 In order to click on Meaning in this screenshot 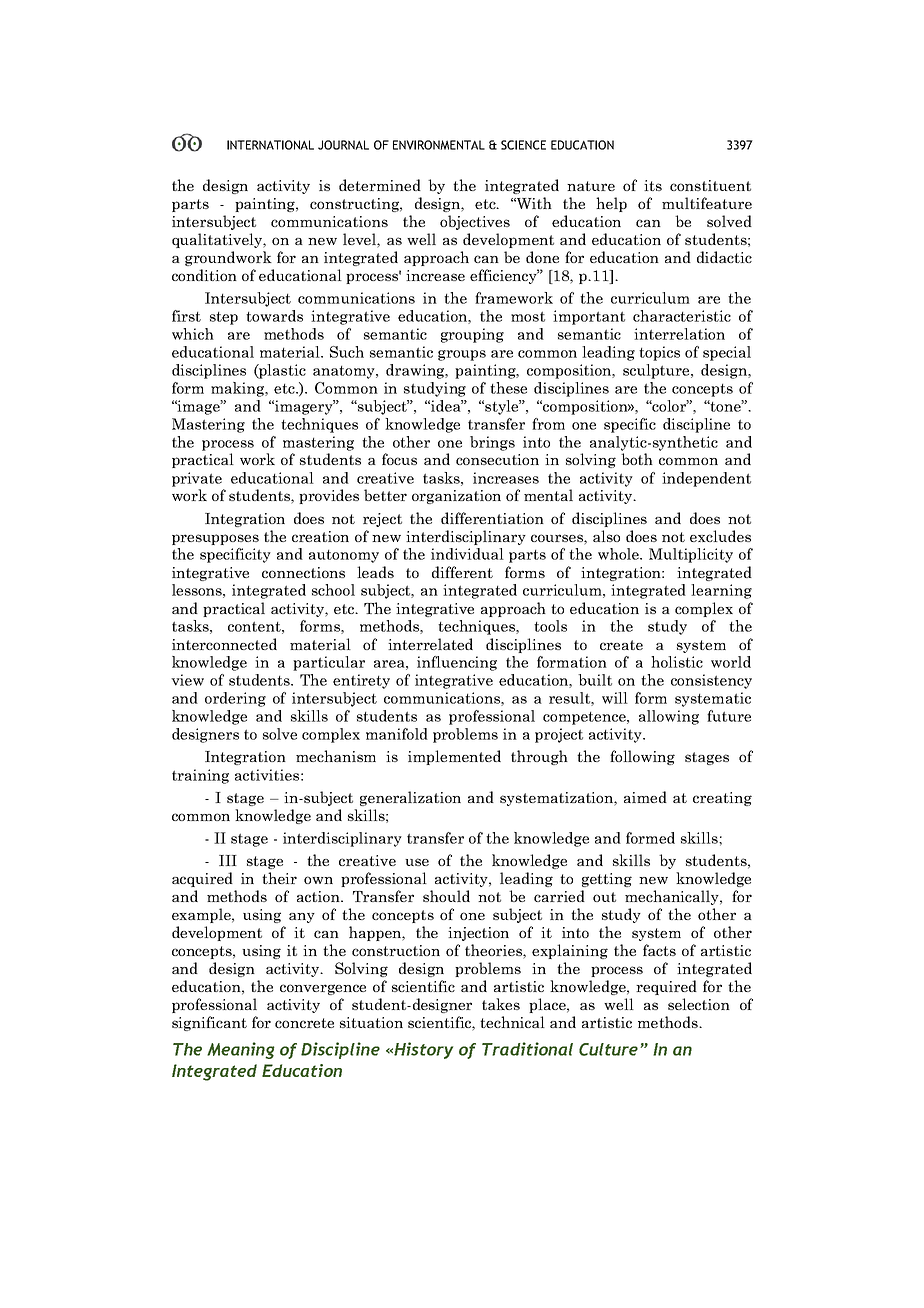, I will do `click(241, 1050)`.
